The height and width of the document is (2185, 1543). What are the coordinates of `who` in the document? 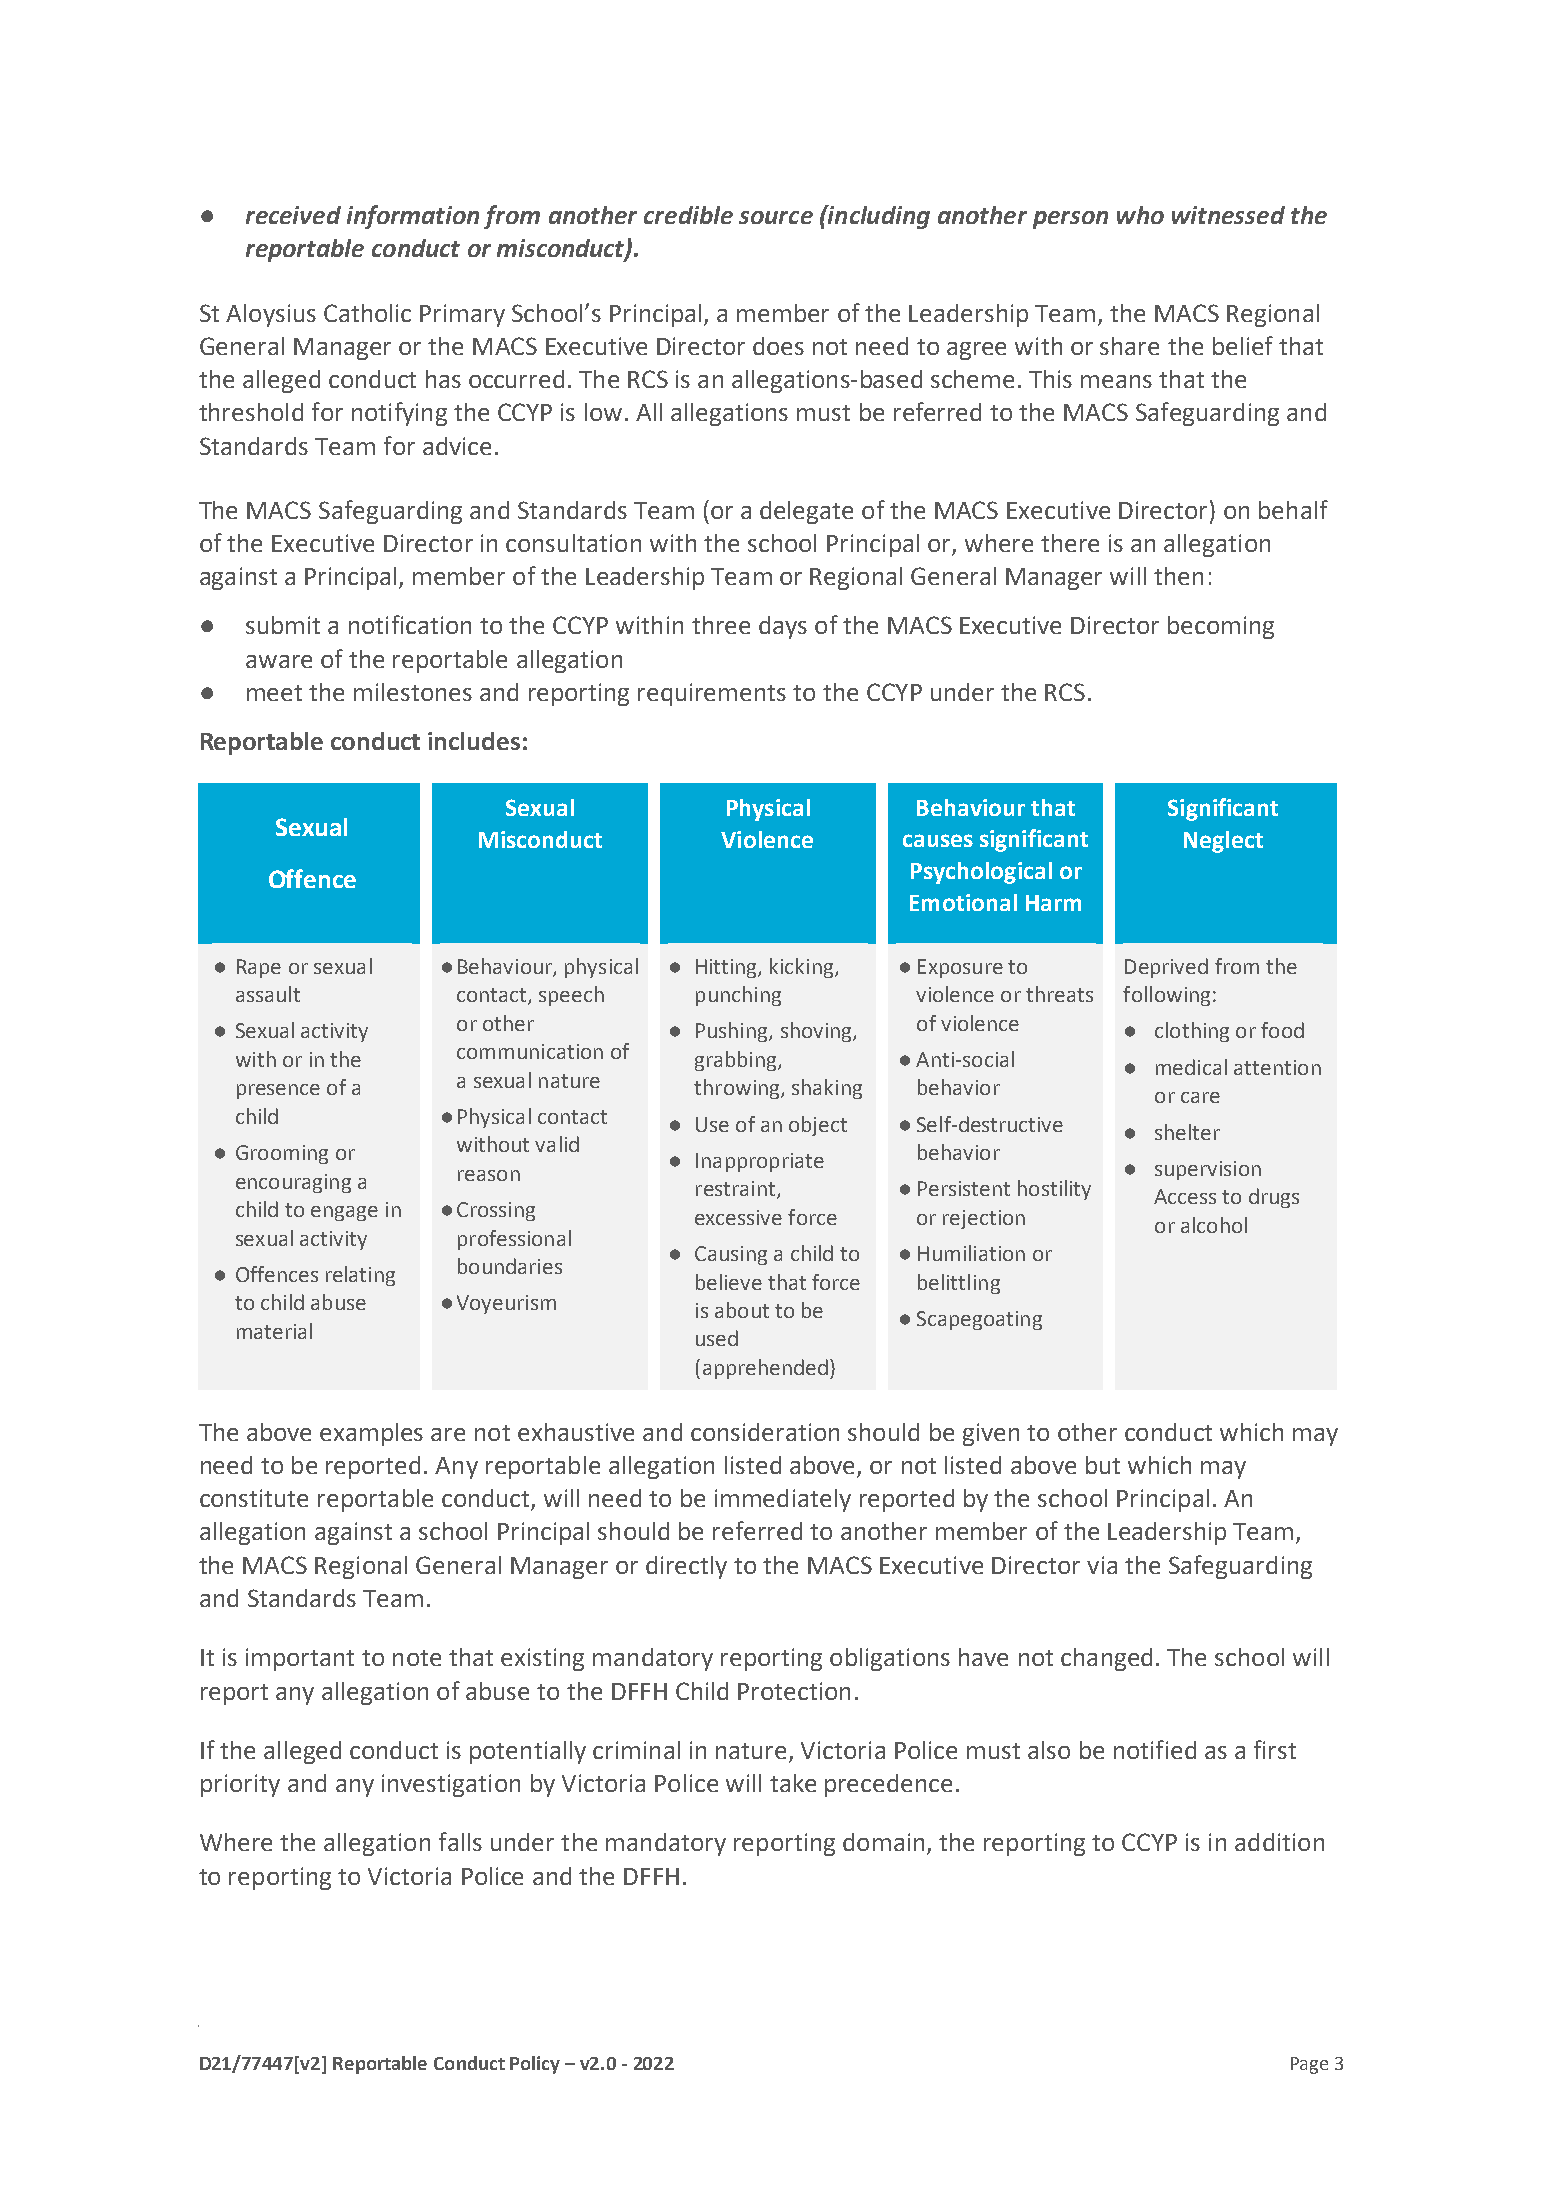 It's located at (1140, 215).
